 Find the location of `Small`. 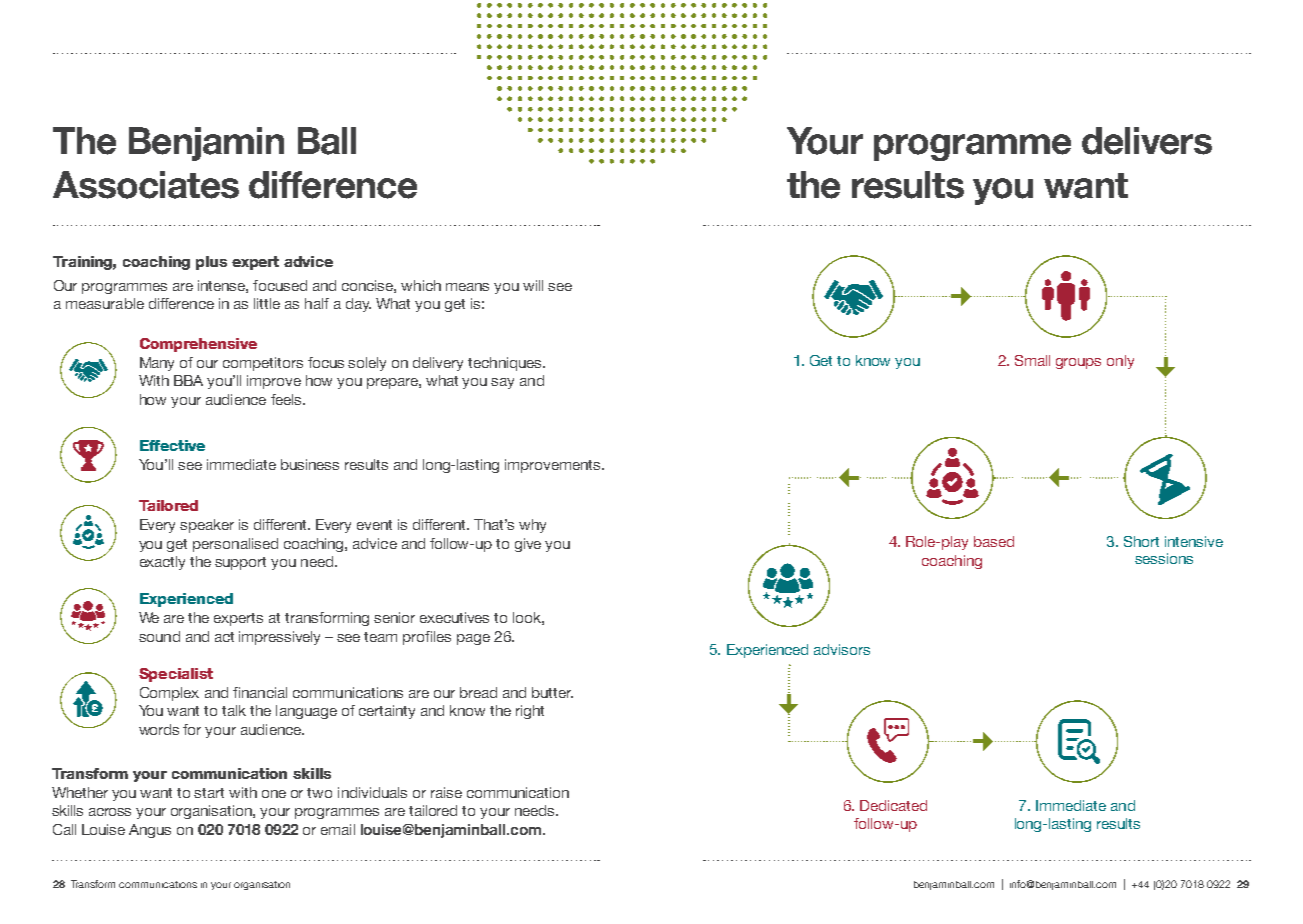

Small is located at coordinates (1032, 360).
